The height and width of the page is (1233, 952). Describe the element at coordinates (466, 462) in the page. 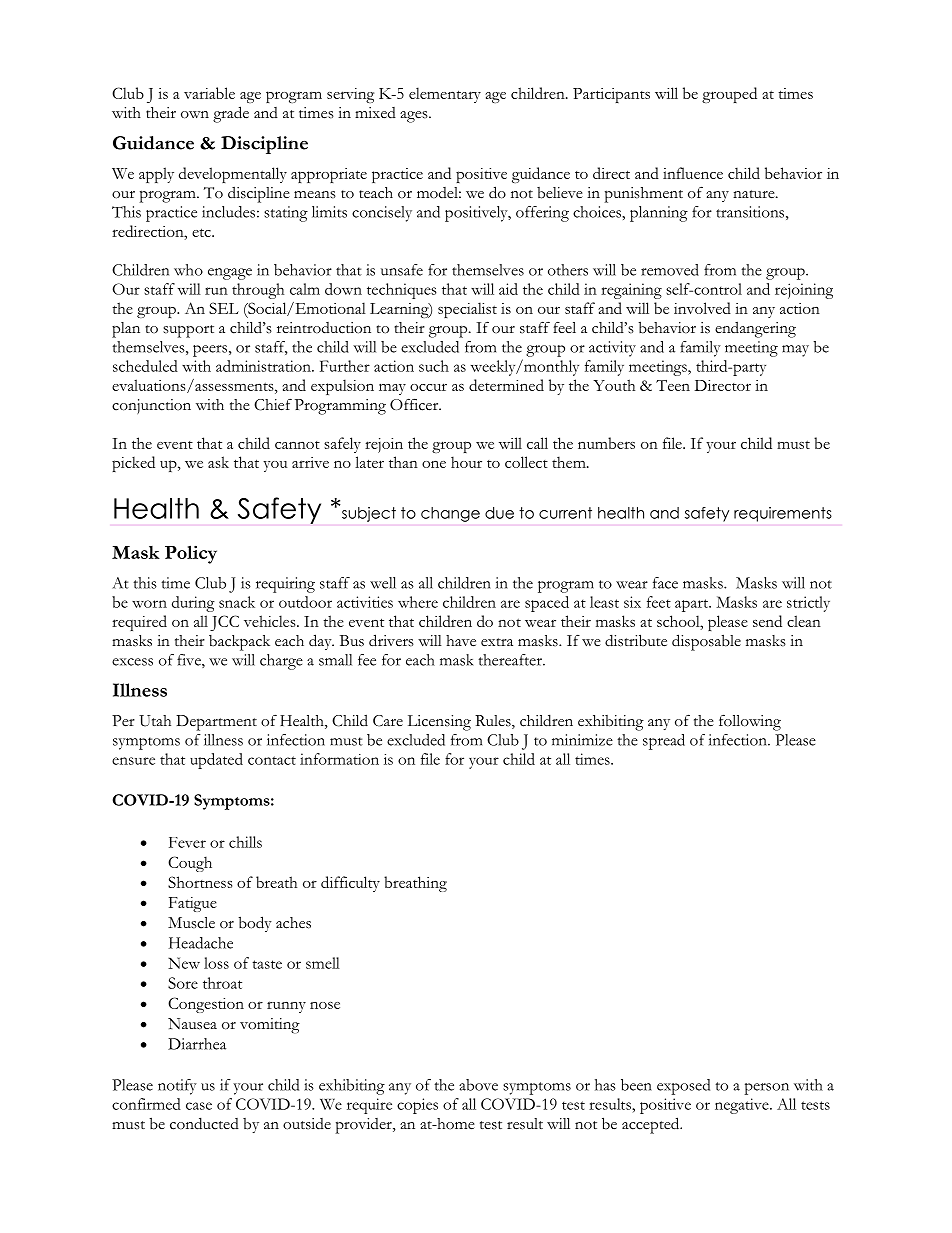

I see `hour` at that location.
